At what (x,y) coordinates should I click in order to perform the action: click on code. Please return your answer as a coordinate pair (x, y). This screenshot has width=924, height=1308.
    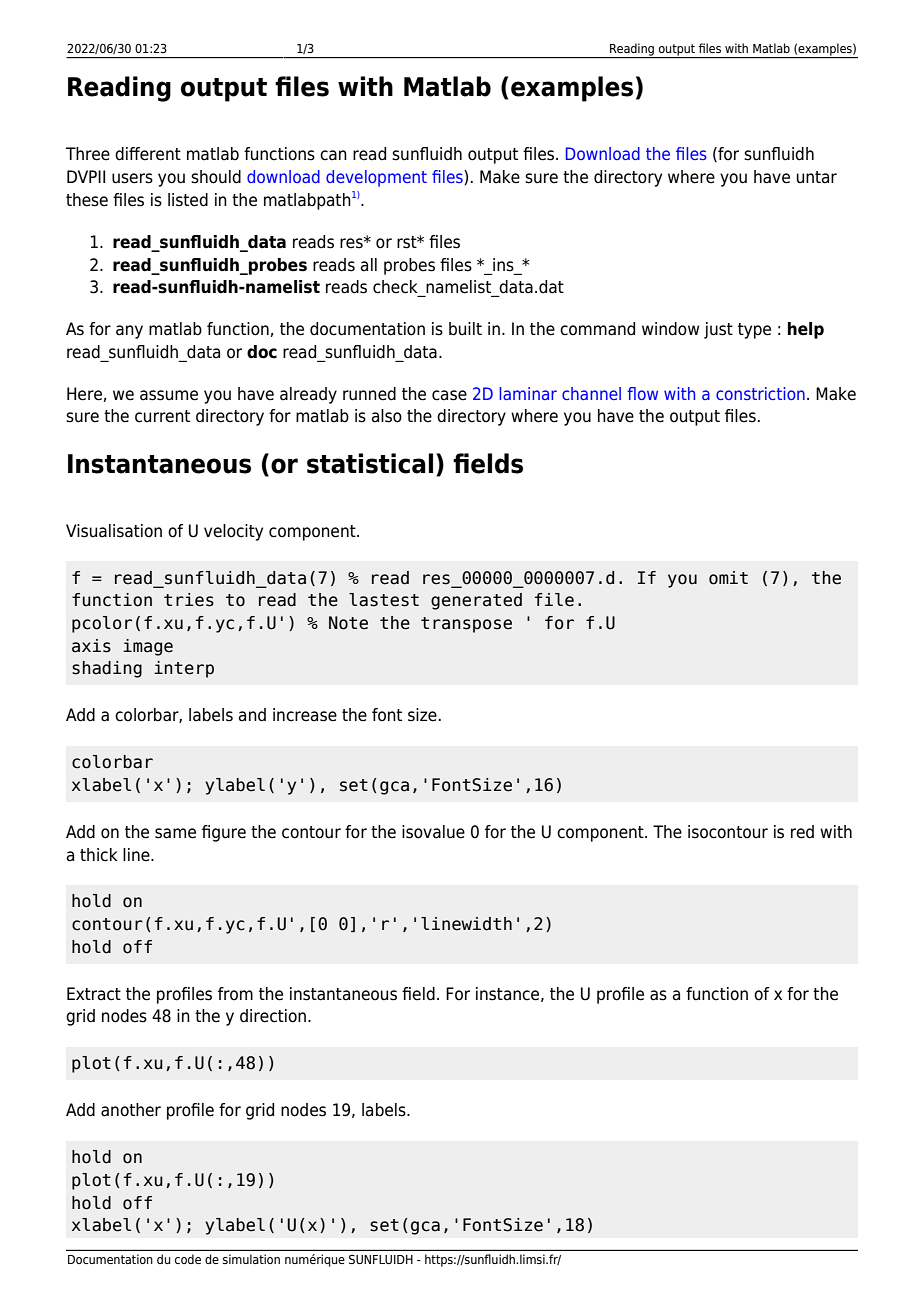
    Looking at the image, I should click on (188, 1259).
